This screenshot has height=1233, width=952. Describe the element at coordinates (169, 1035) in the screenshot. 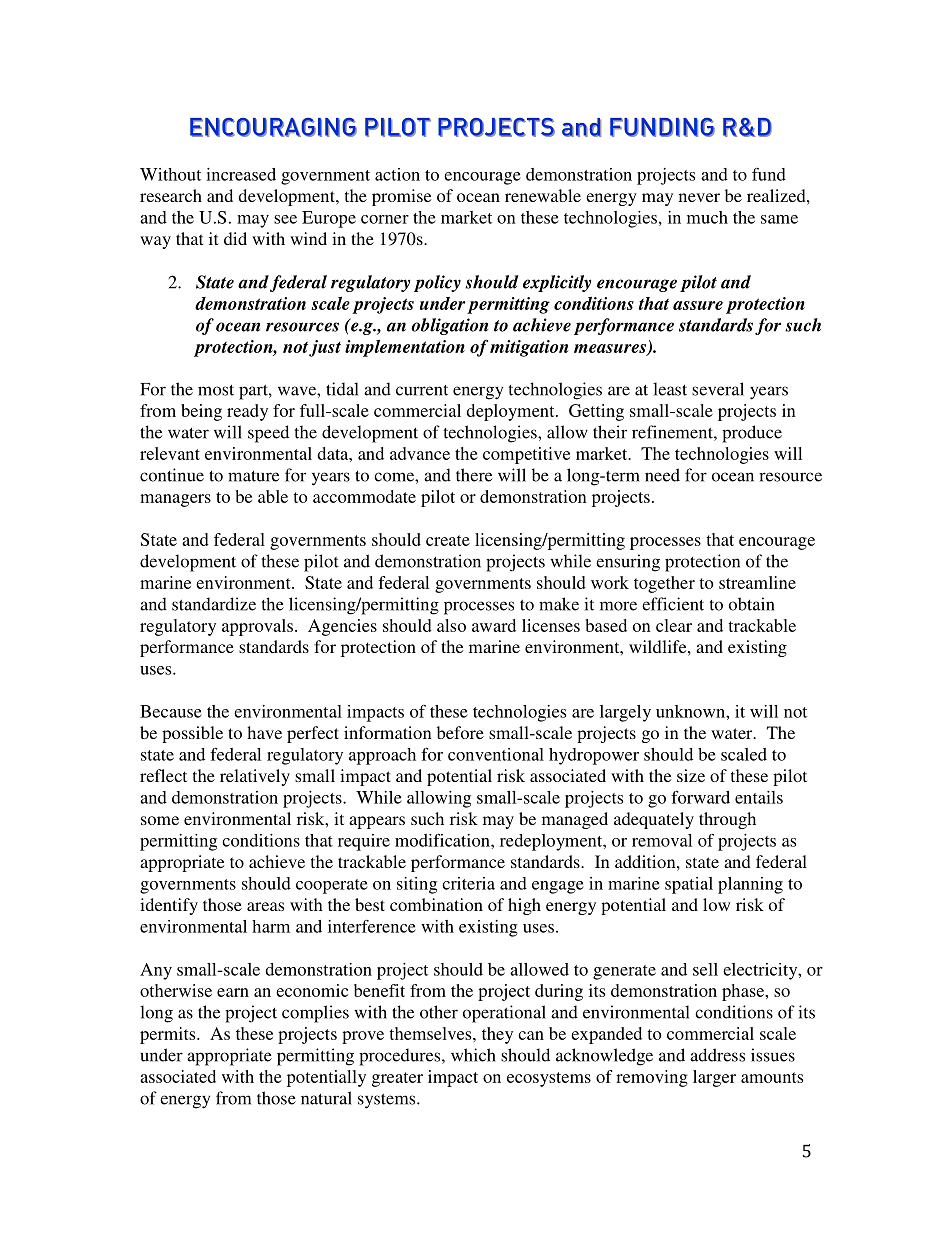

I see `permits` at that location.
